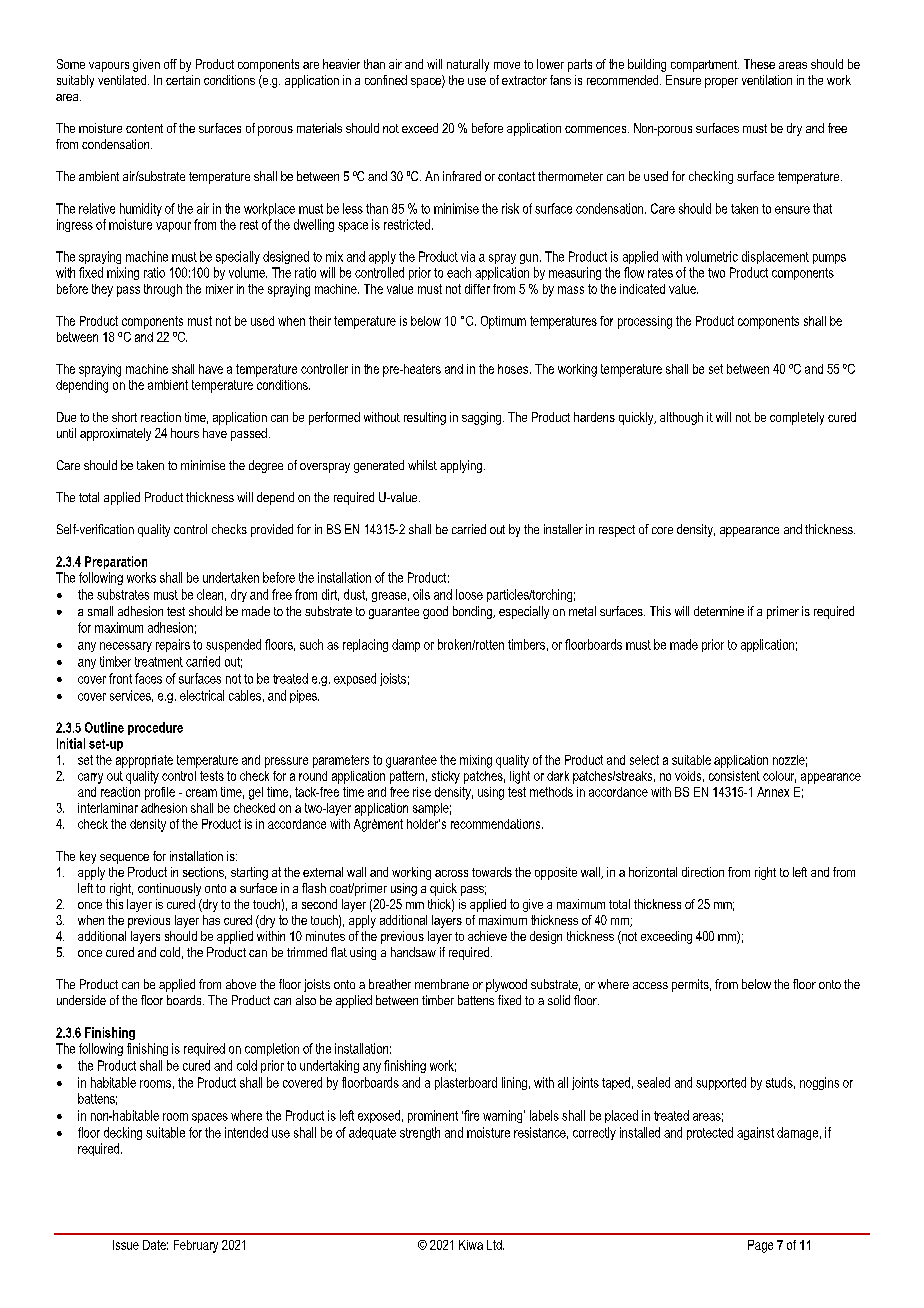 The image size is (924, 1308). I want to click on determine, so click(719, 611).
